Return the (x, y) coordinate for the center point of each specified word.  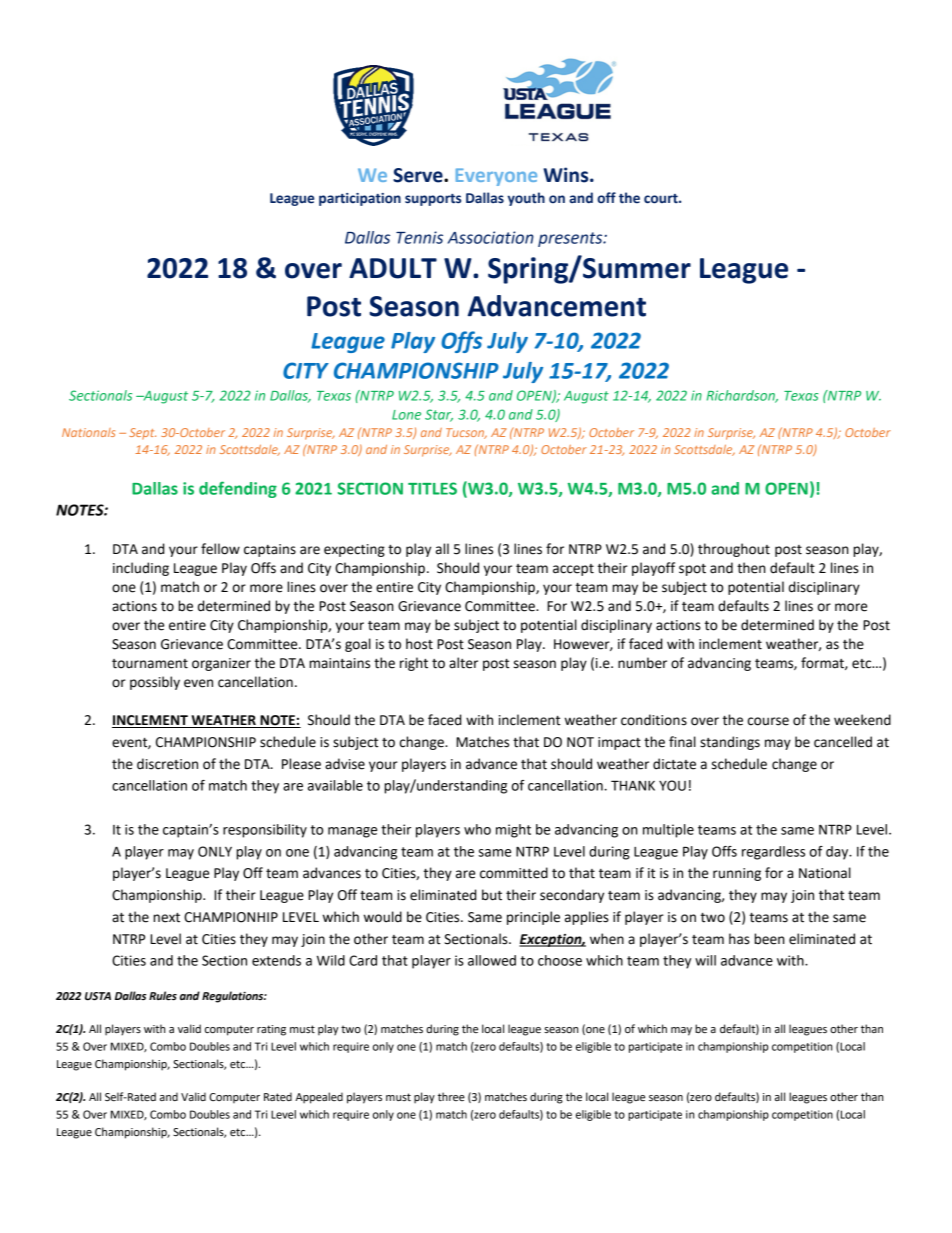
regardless (773, 853)
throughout (734, 550)
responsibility (265, 831)
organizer (221, 664)
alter (463, 663)
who (477, 829)
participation (360, 199)
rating (271, 1030)
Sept (142, 434)
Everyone (496, 177)
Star (439, 415)
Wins (567, 175)
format (823, 663)
